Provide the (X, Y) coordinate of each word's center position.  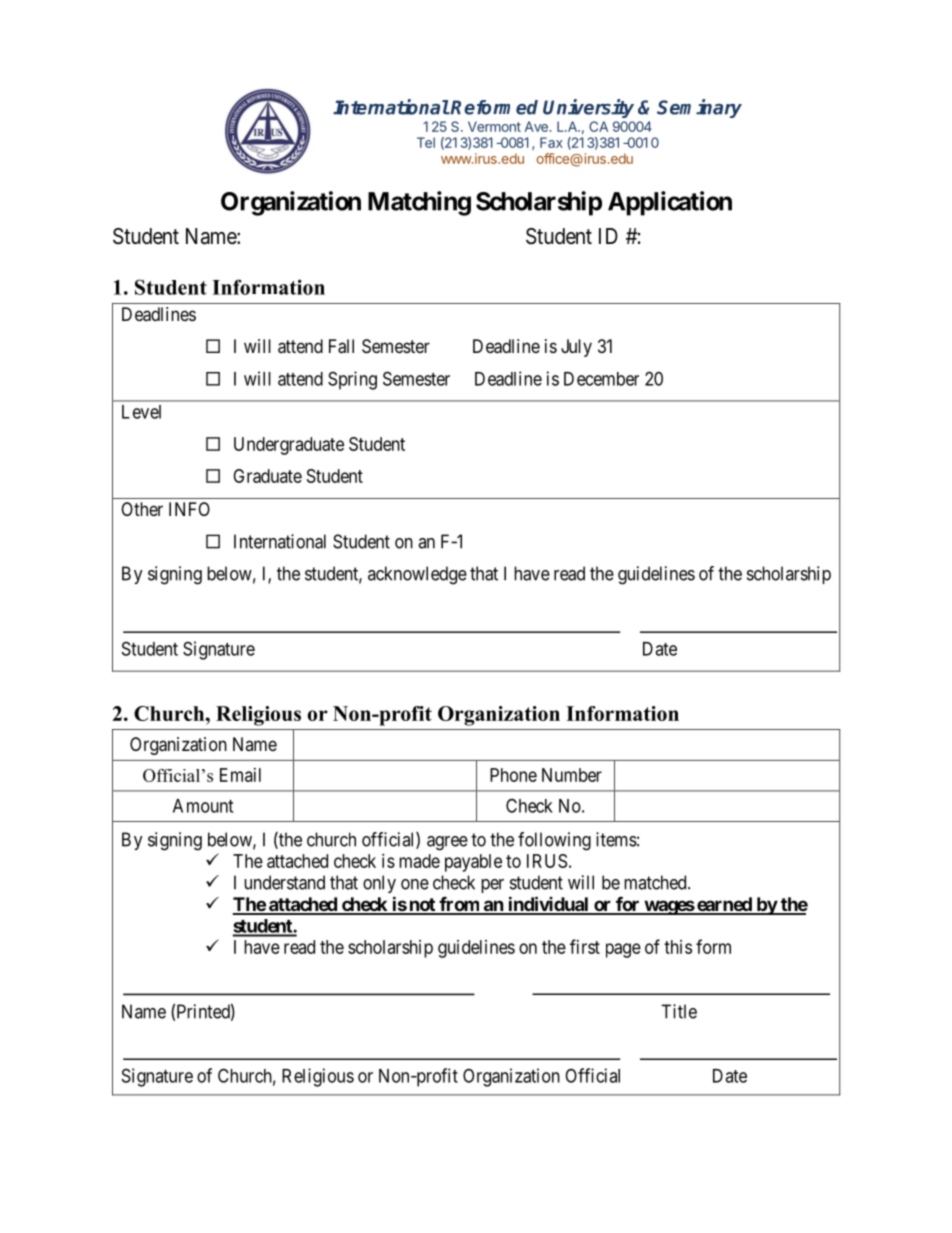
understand (284, 882)
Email (240, 775)
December (601, 379)
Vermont (494, 126)
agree (447, 843)
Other (142, 509)
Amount (203, 806)
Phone (513, 775)
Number (572, 775)
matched (656, 882)
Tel (426, 142)
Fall (341, 346)
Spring (352, 380)
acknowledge (417, 575)
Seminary (699, 108)
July (576, 348)
